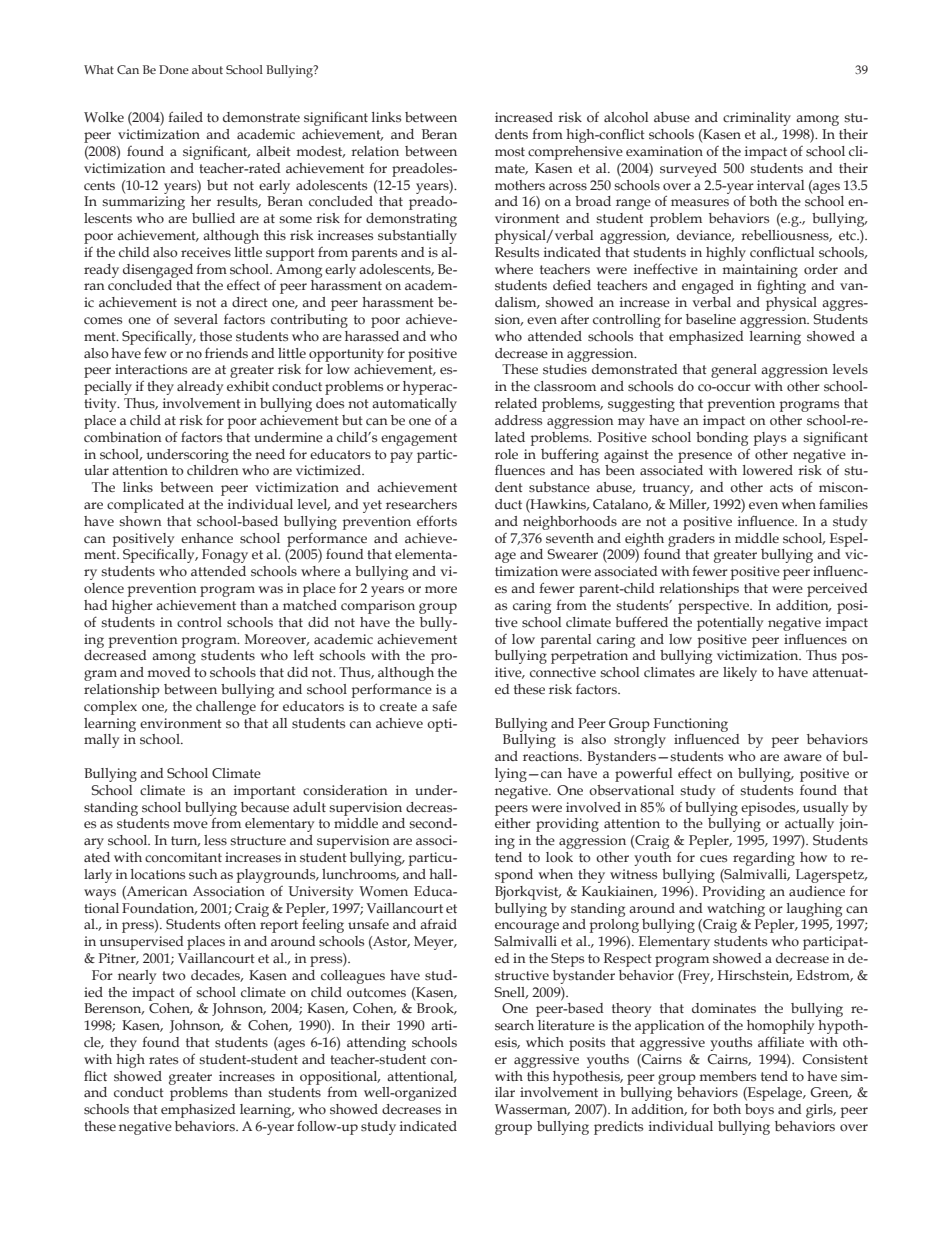  I want to click on failed, so click(185, 116).
